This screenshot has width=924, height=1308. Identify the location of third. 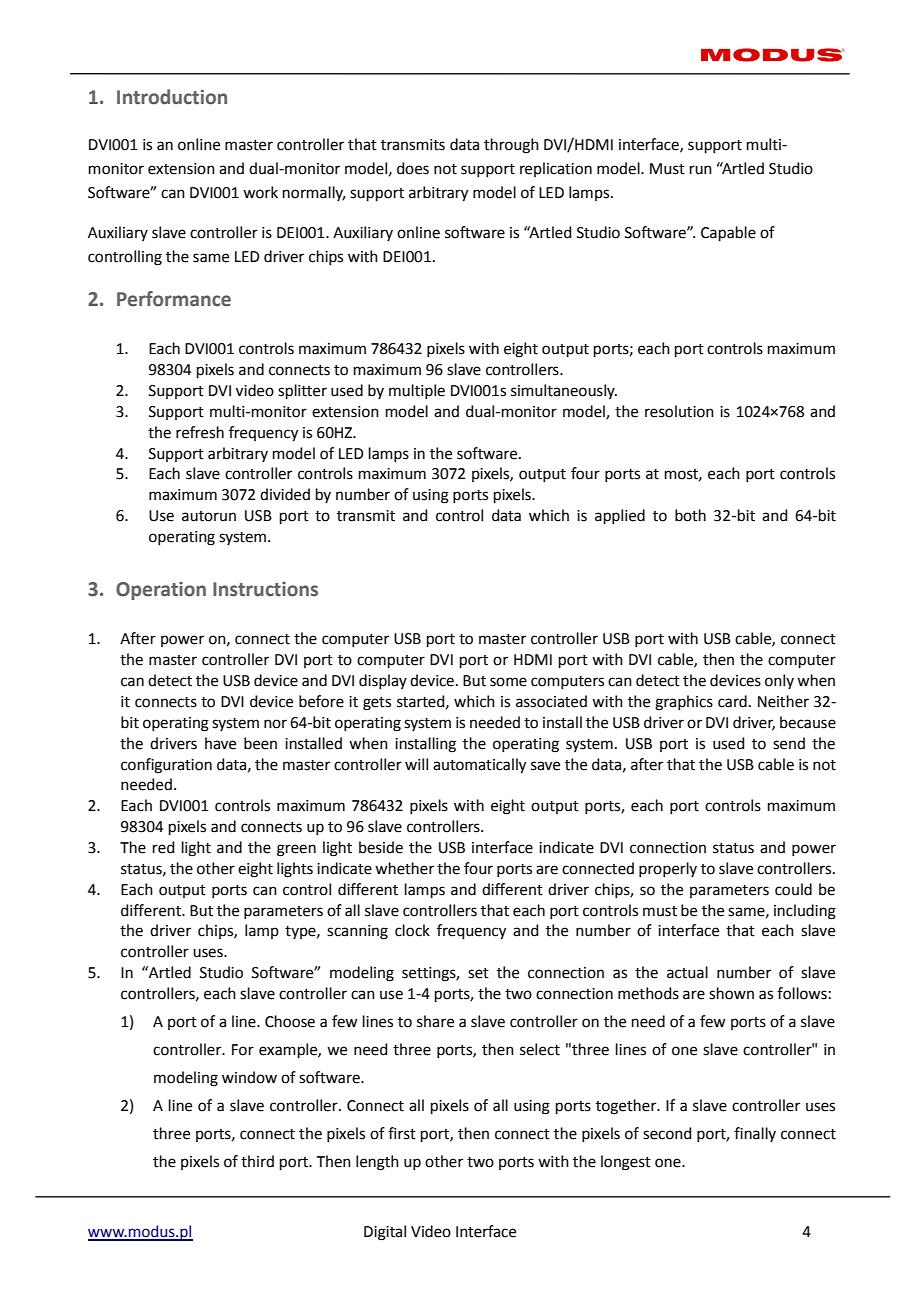
(257, 1161).
